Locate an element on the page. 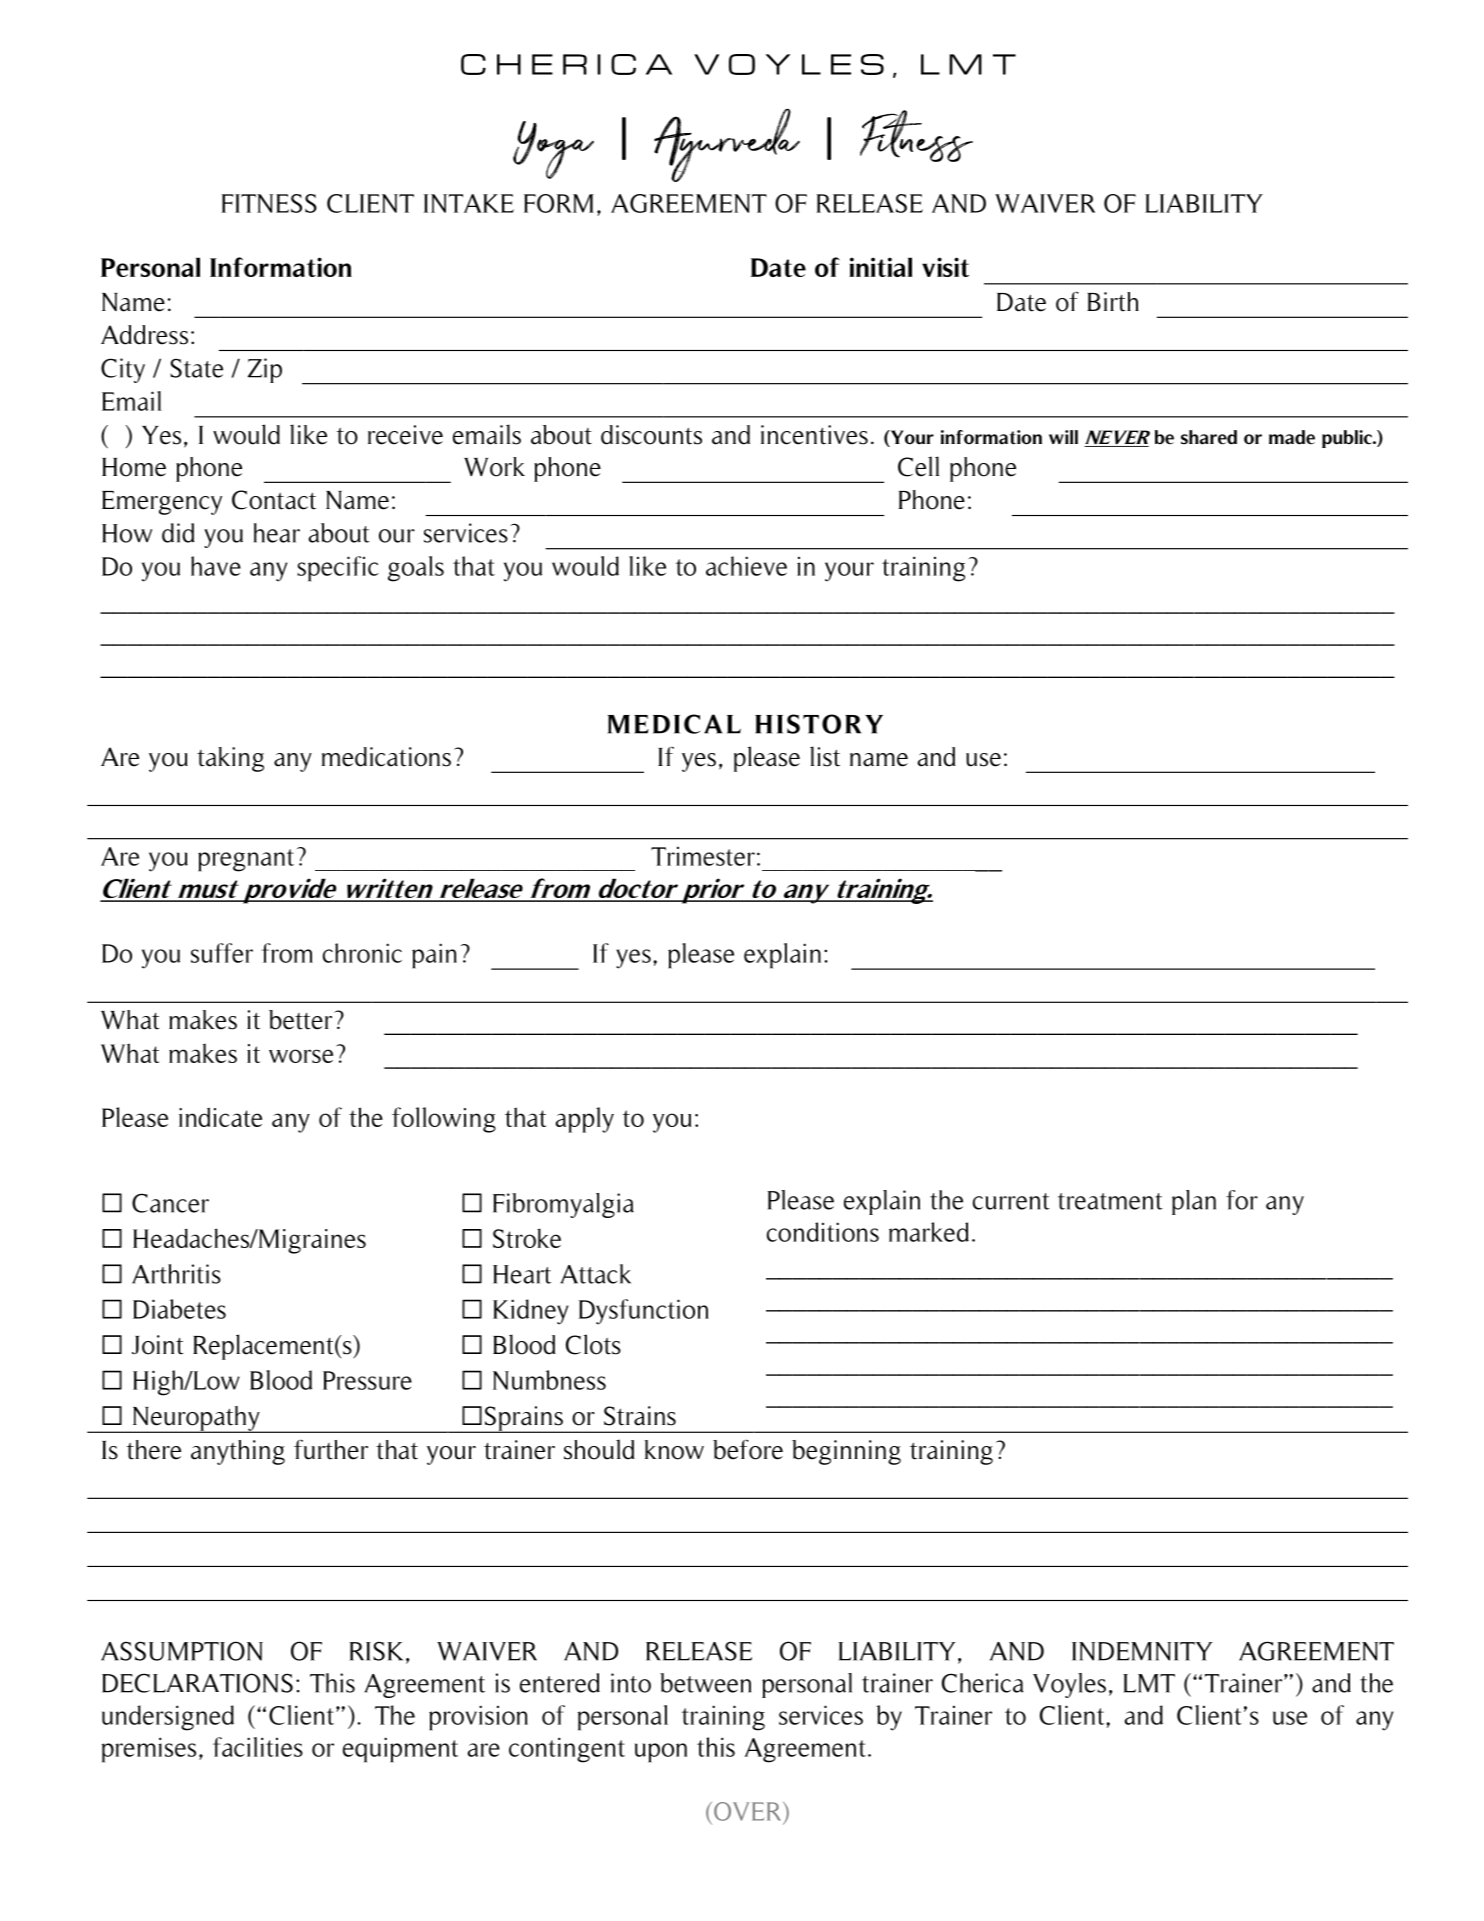  plan is located at coordinates (1194, 1202).
